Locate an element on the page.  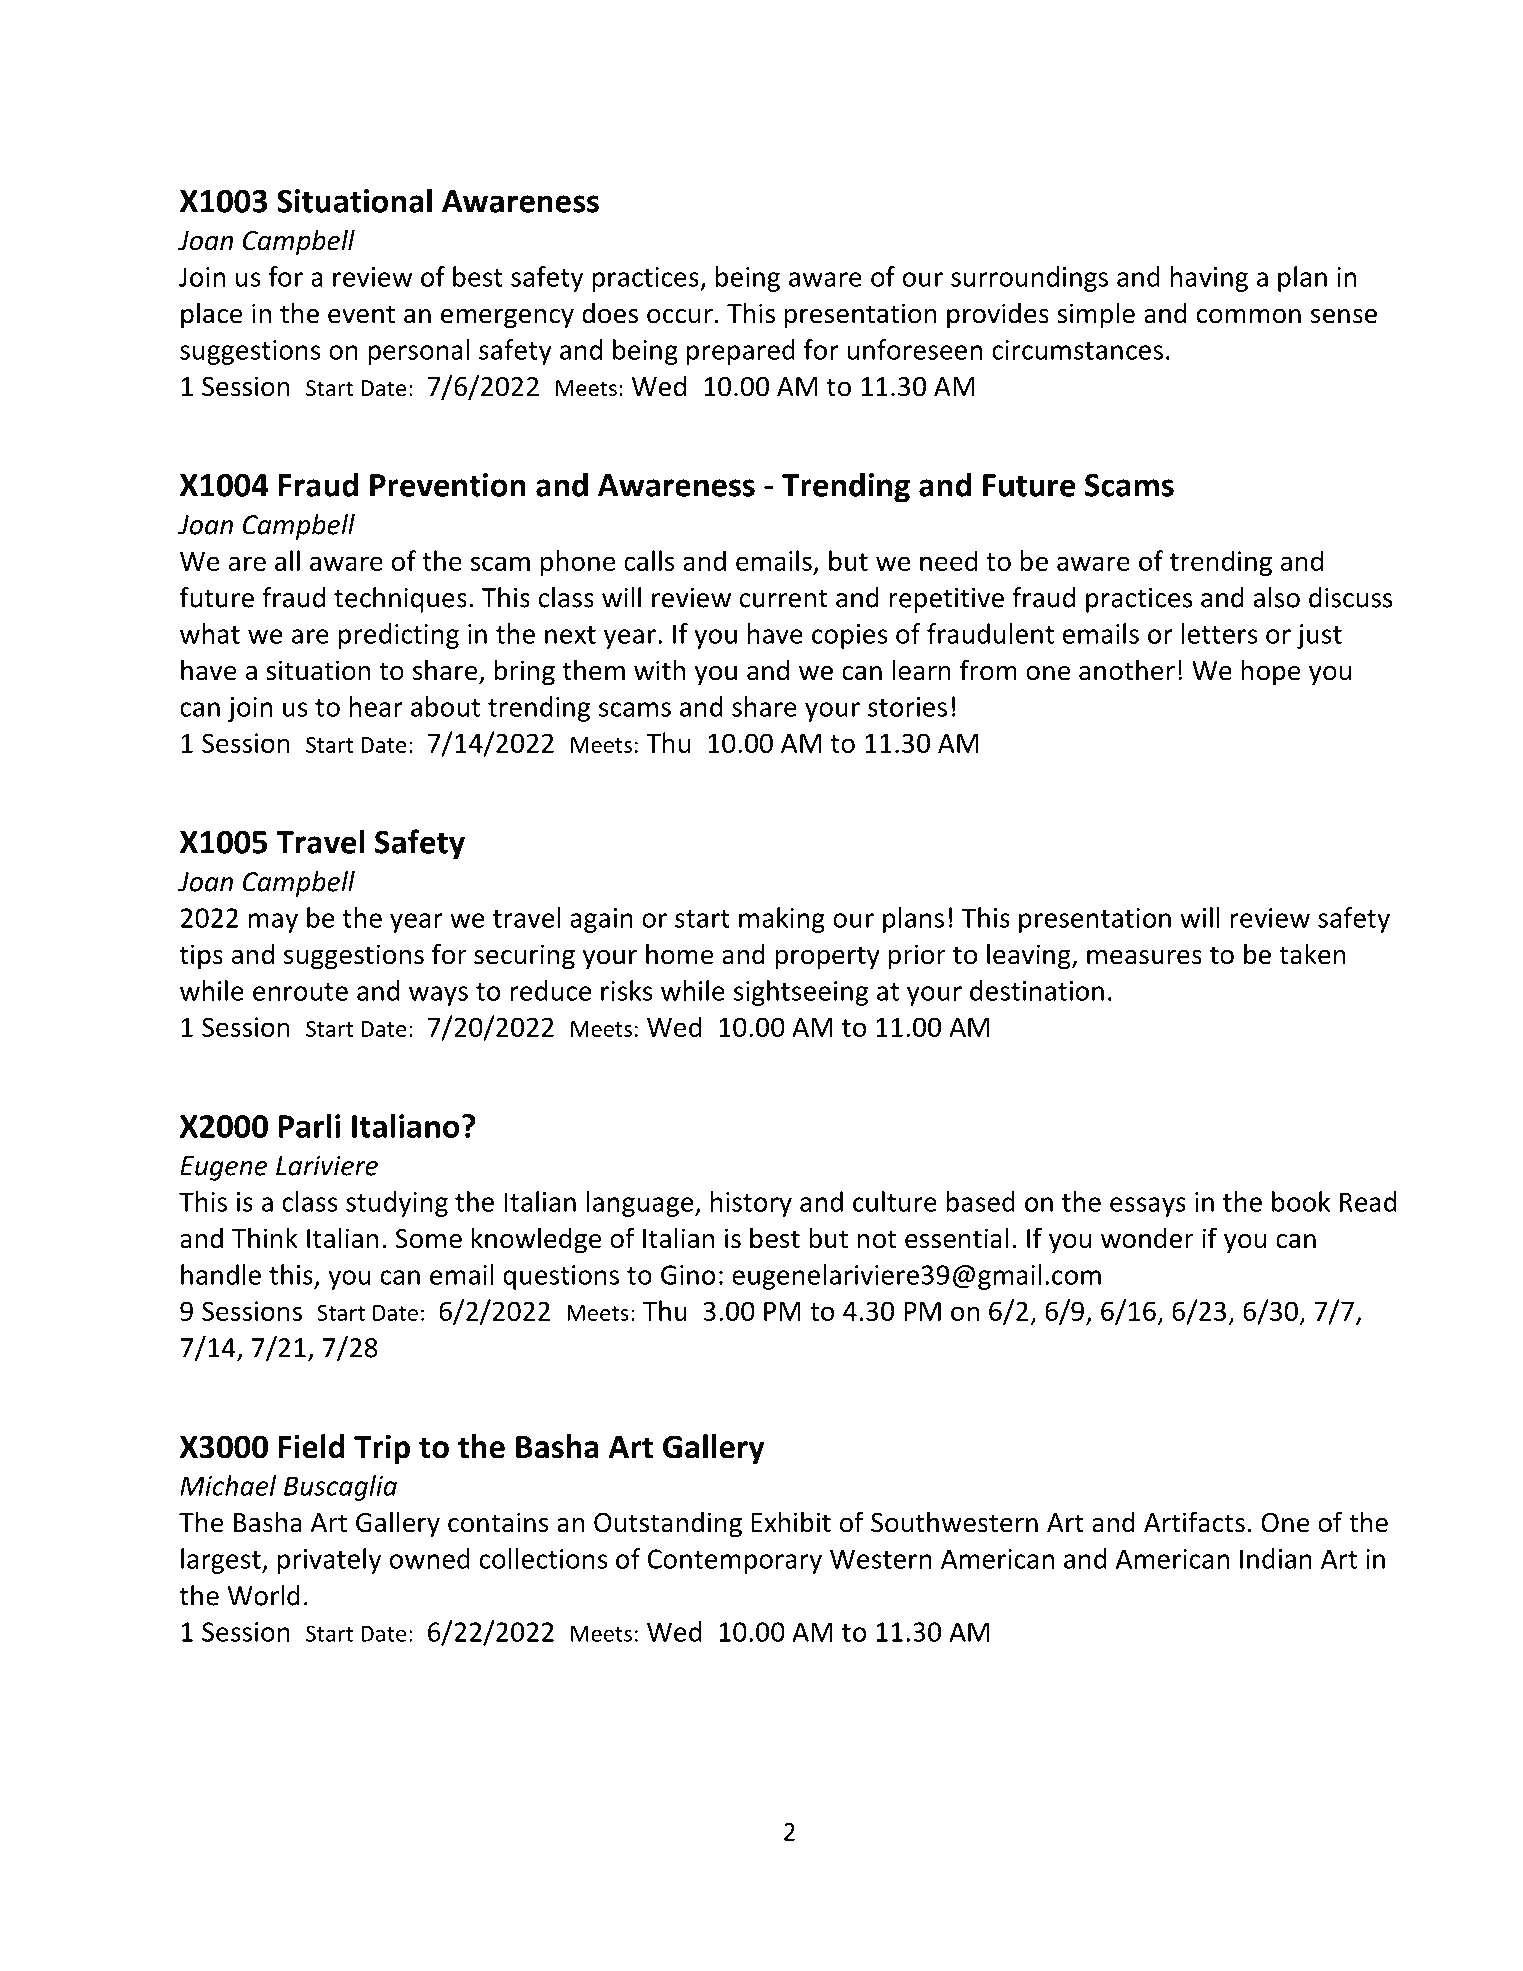
may is located at coordinates (273, 923).
